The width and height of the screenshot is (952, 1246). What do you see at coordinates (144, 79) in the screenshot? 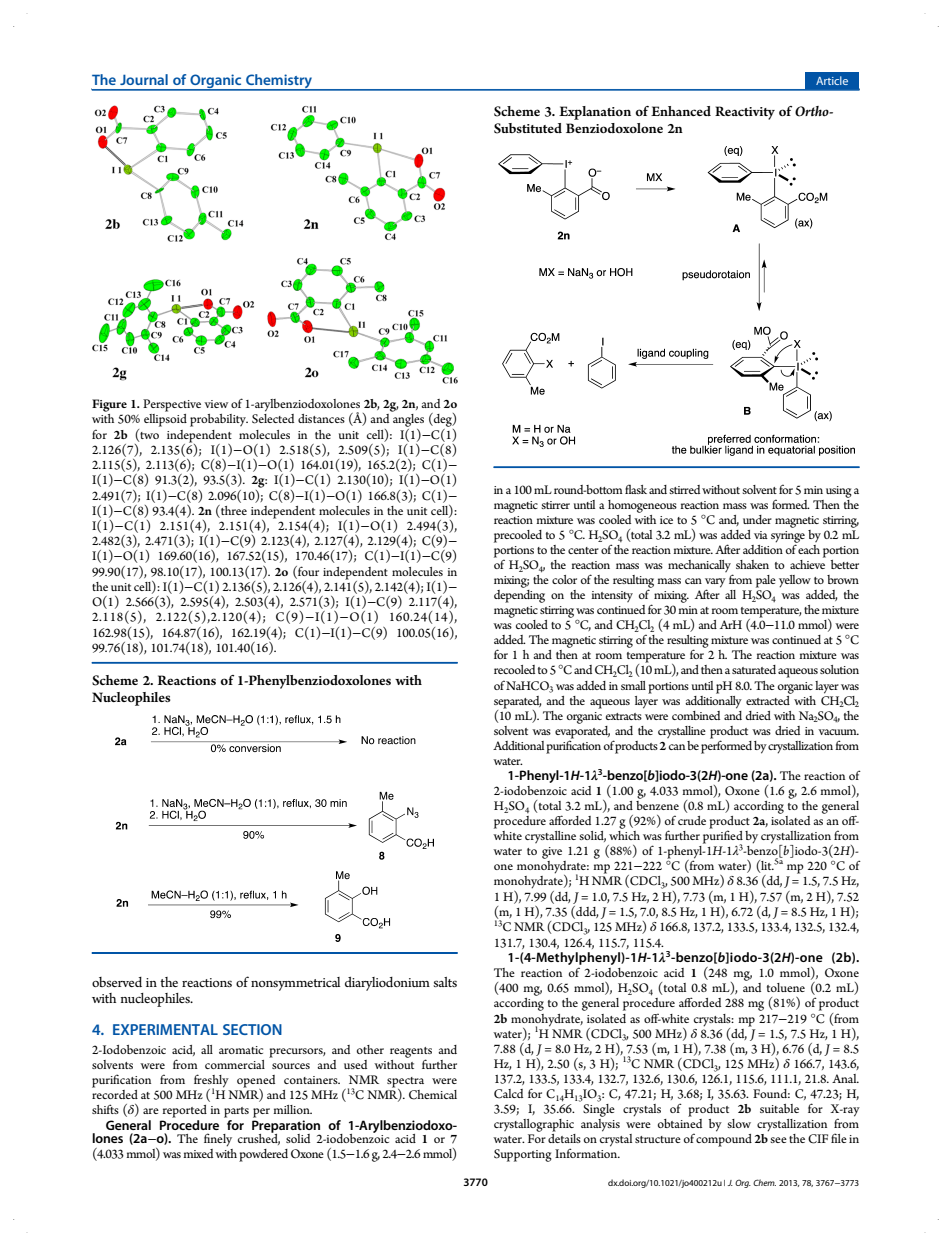
I see `Journal` at bounding box center [144, 79].
